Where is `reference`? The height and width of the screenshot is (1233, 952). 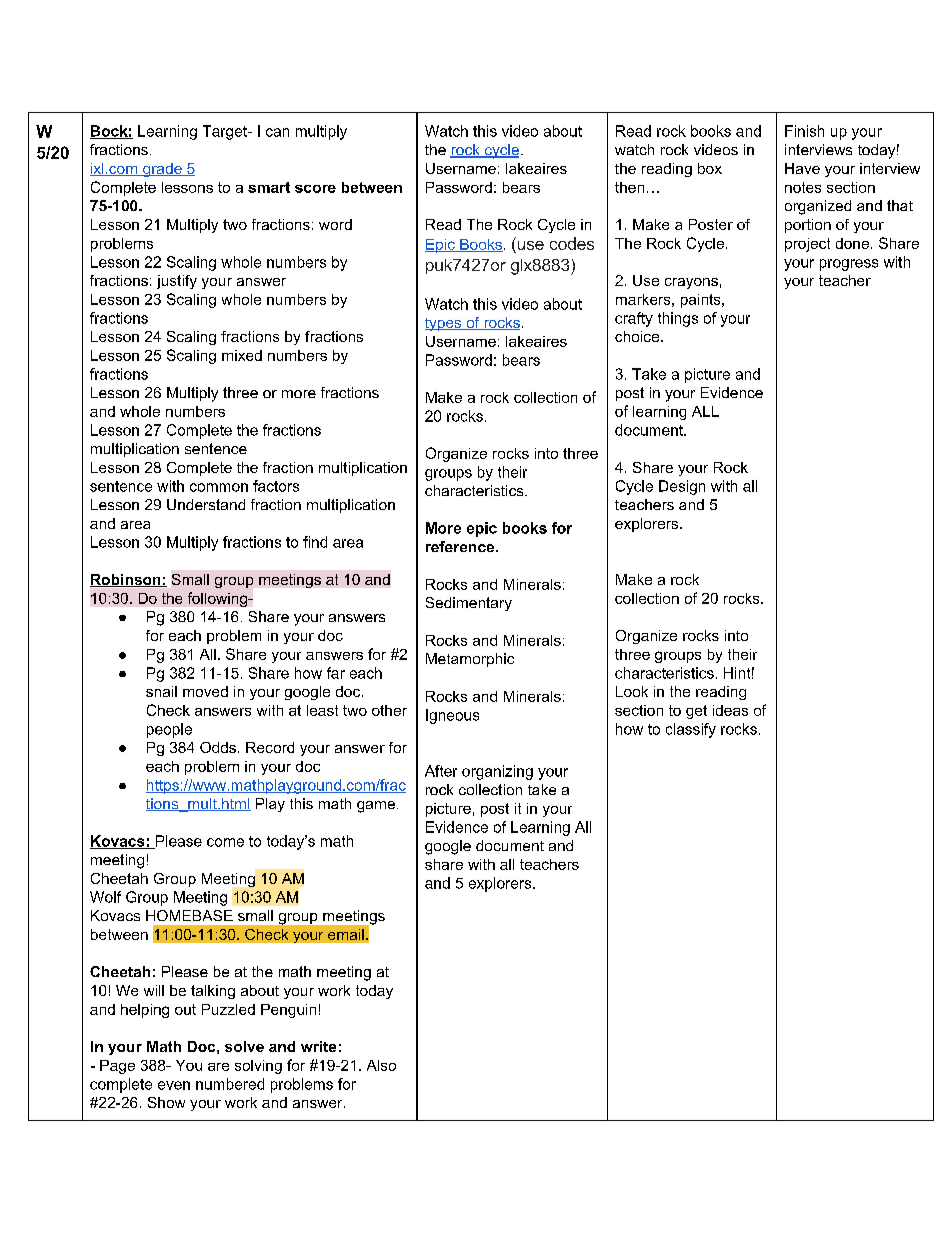 reference is located at coordinates (461, 546).
